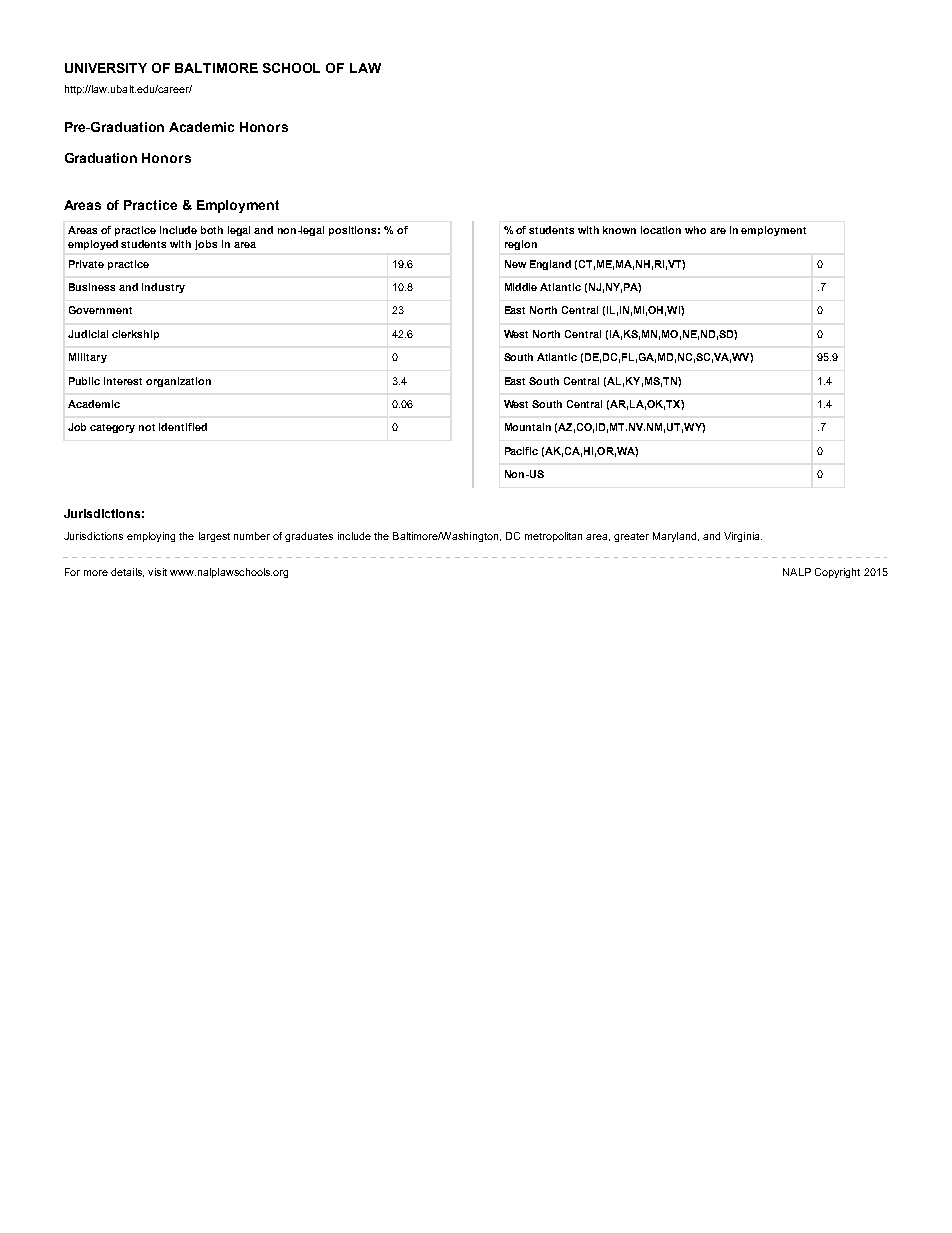  I want to click on visit, so click(157, 572).
